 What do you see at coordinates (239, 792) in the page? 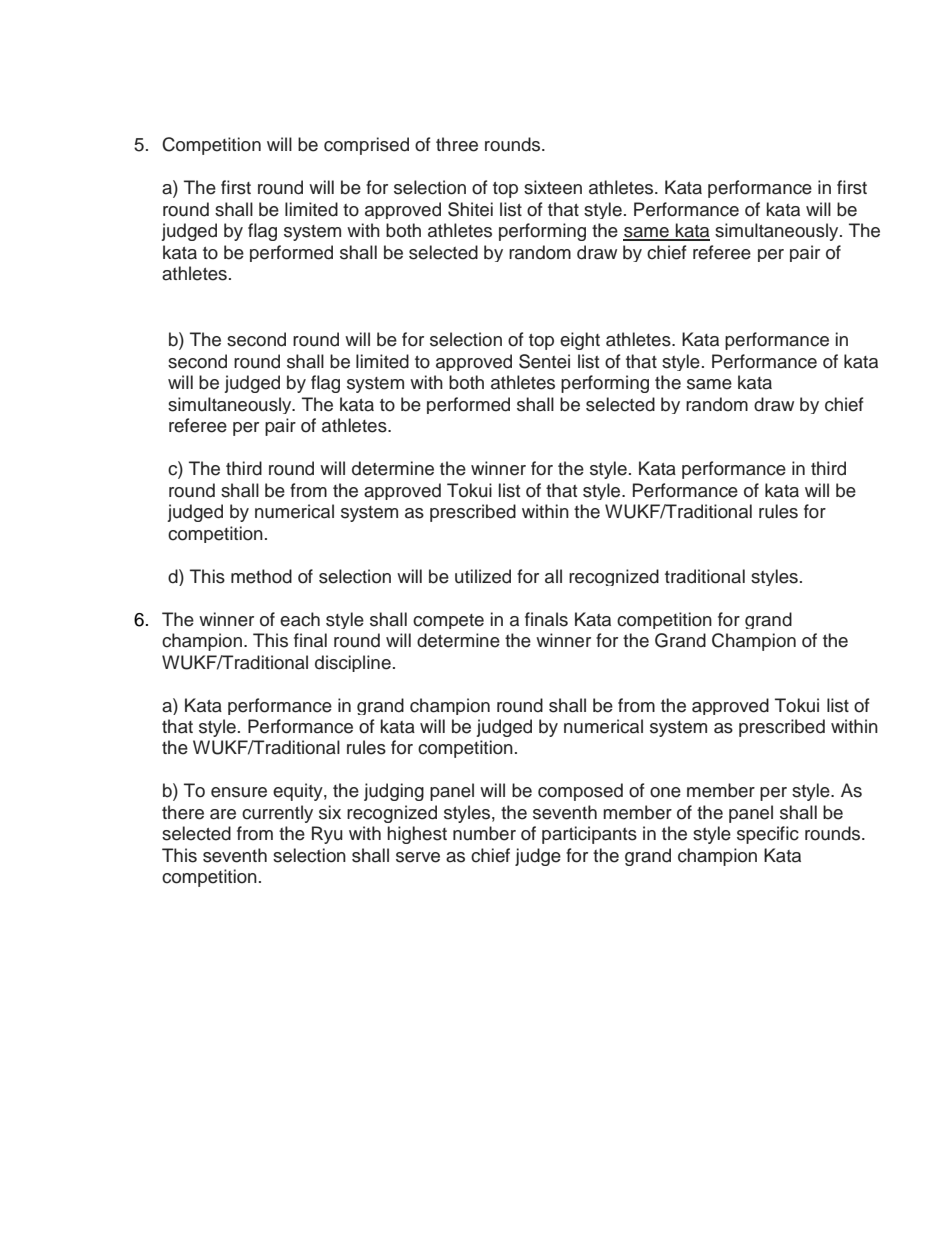
I see `ensure` at bounding box center [239, 792].
